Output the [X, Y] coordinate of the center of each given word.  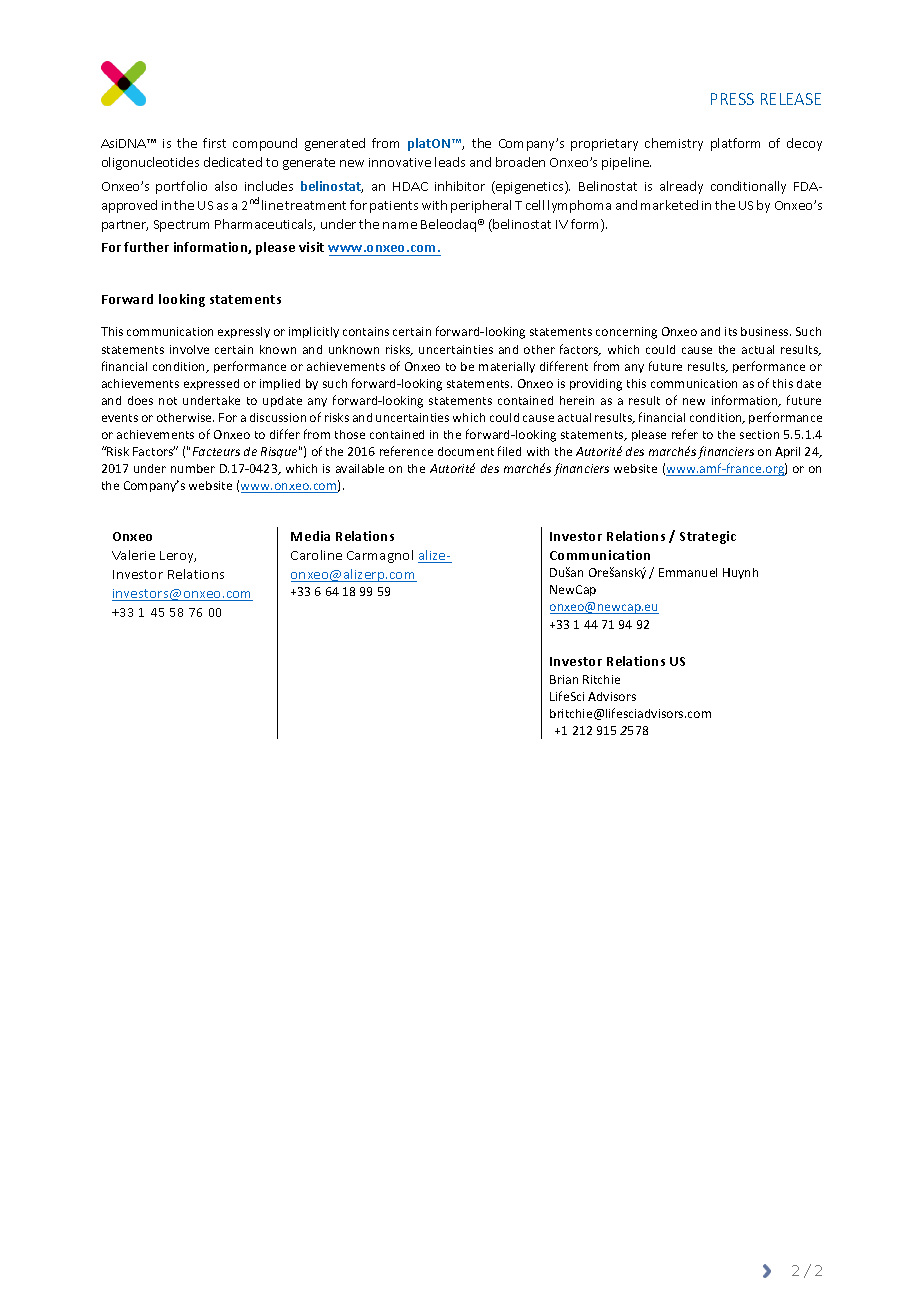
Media [310, 536]
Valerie [133, 555]
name [400, 225]
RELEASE [791, 99]
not [168, 401]
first [214, 143]
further [146, 247]
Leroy [178, 557]
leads [450, 162]
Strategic [708, 537]
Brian [564, 679]
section [759, 434]
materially [507, 367]
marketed [669, 205]
